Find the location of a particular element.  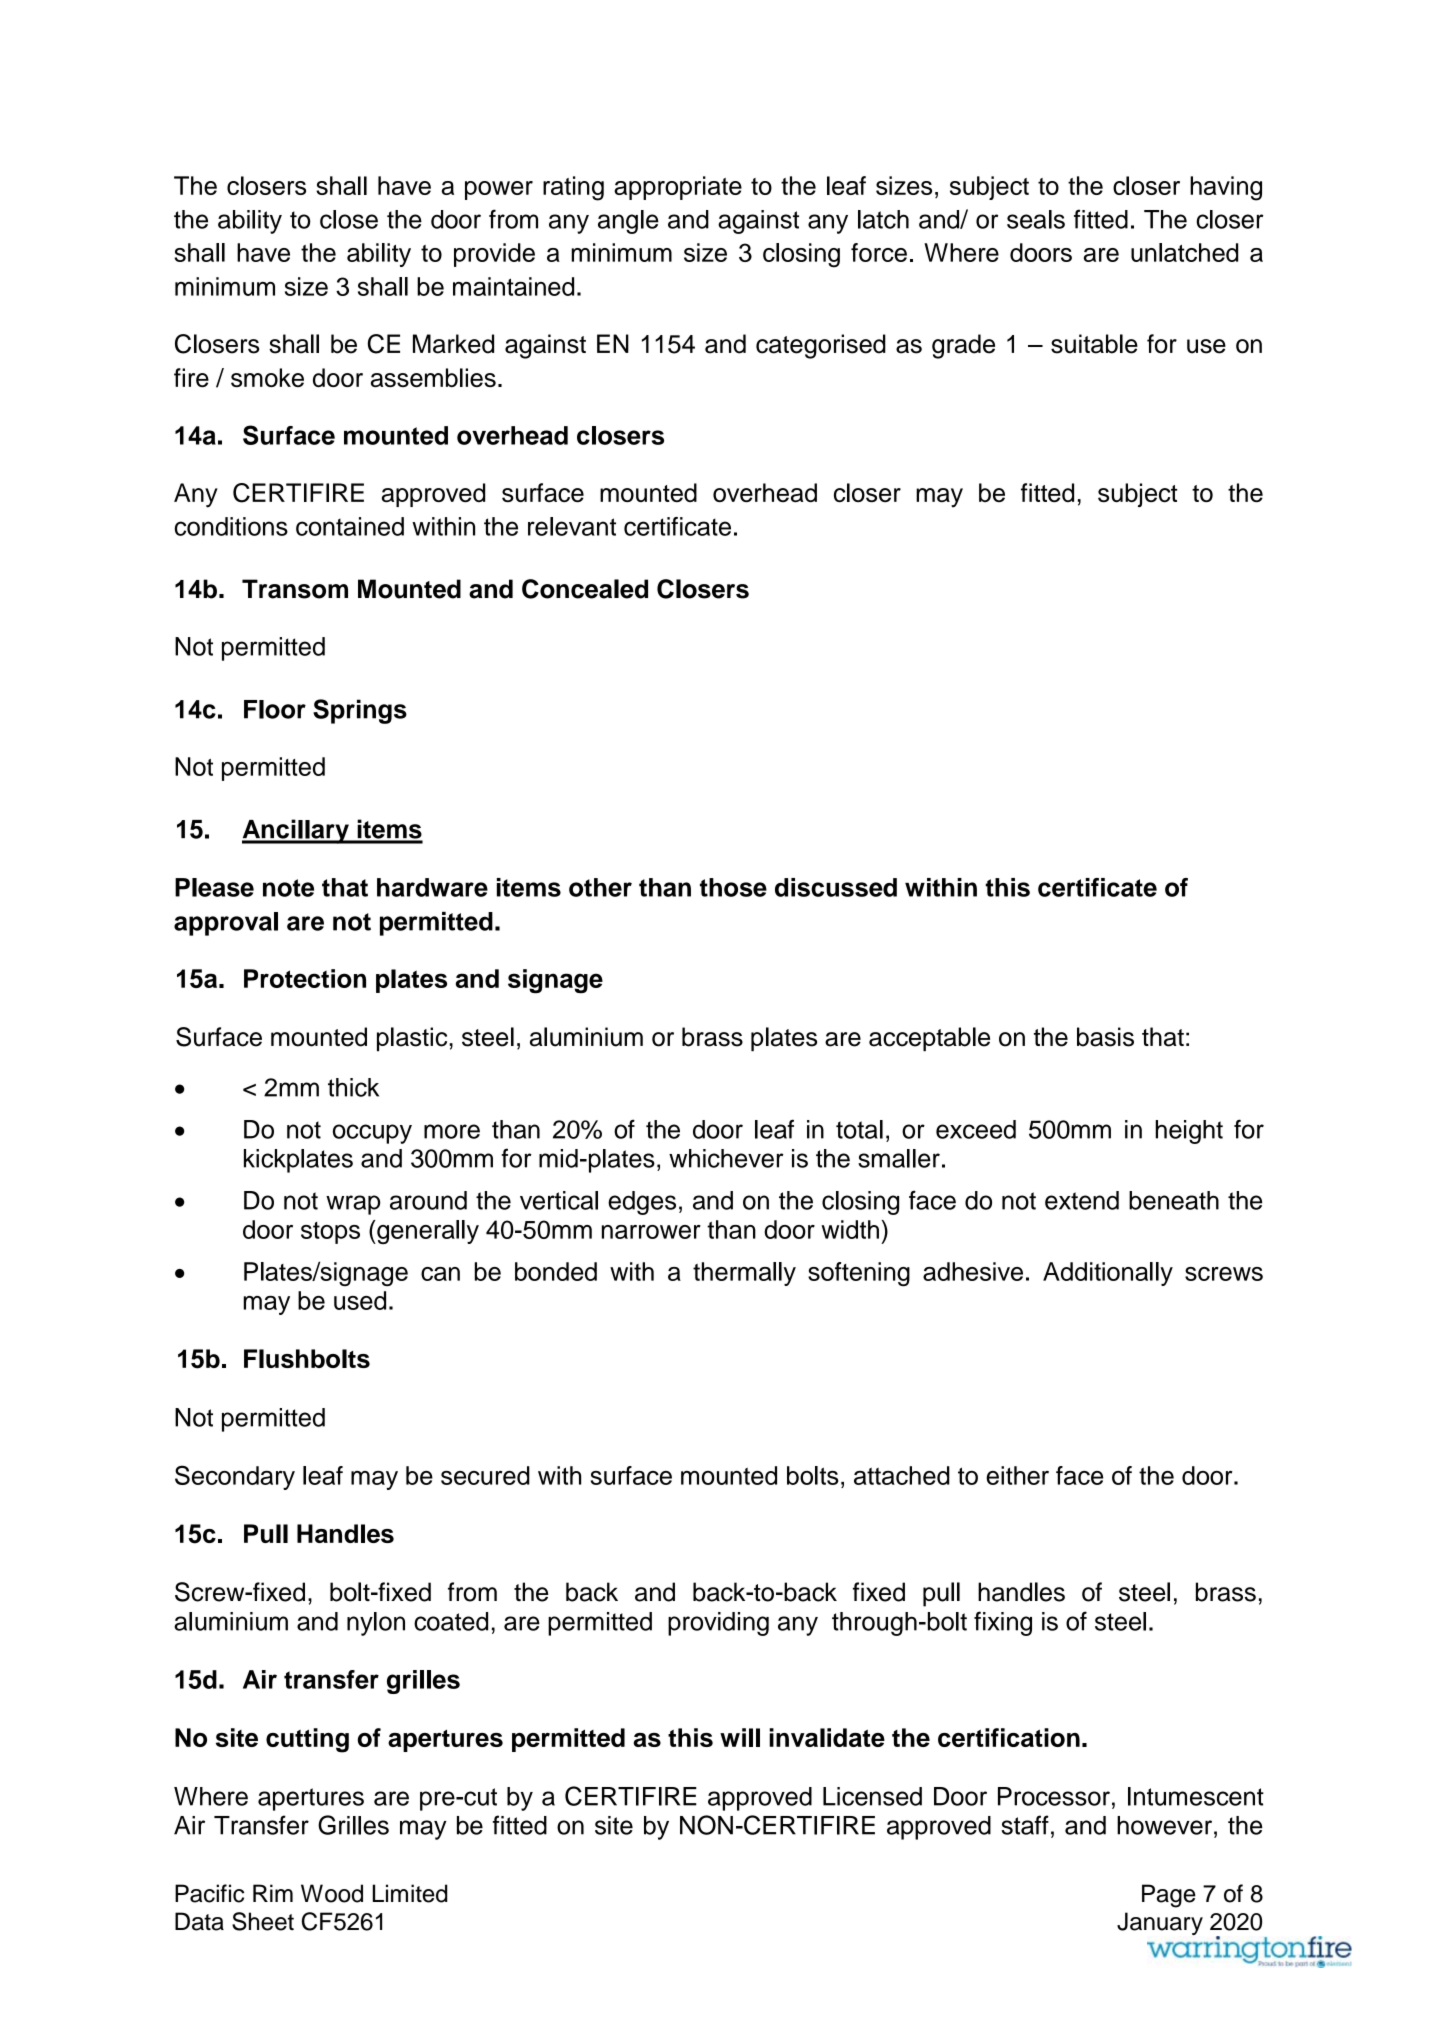

Transom is located at coordinates (295, 589).
